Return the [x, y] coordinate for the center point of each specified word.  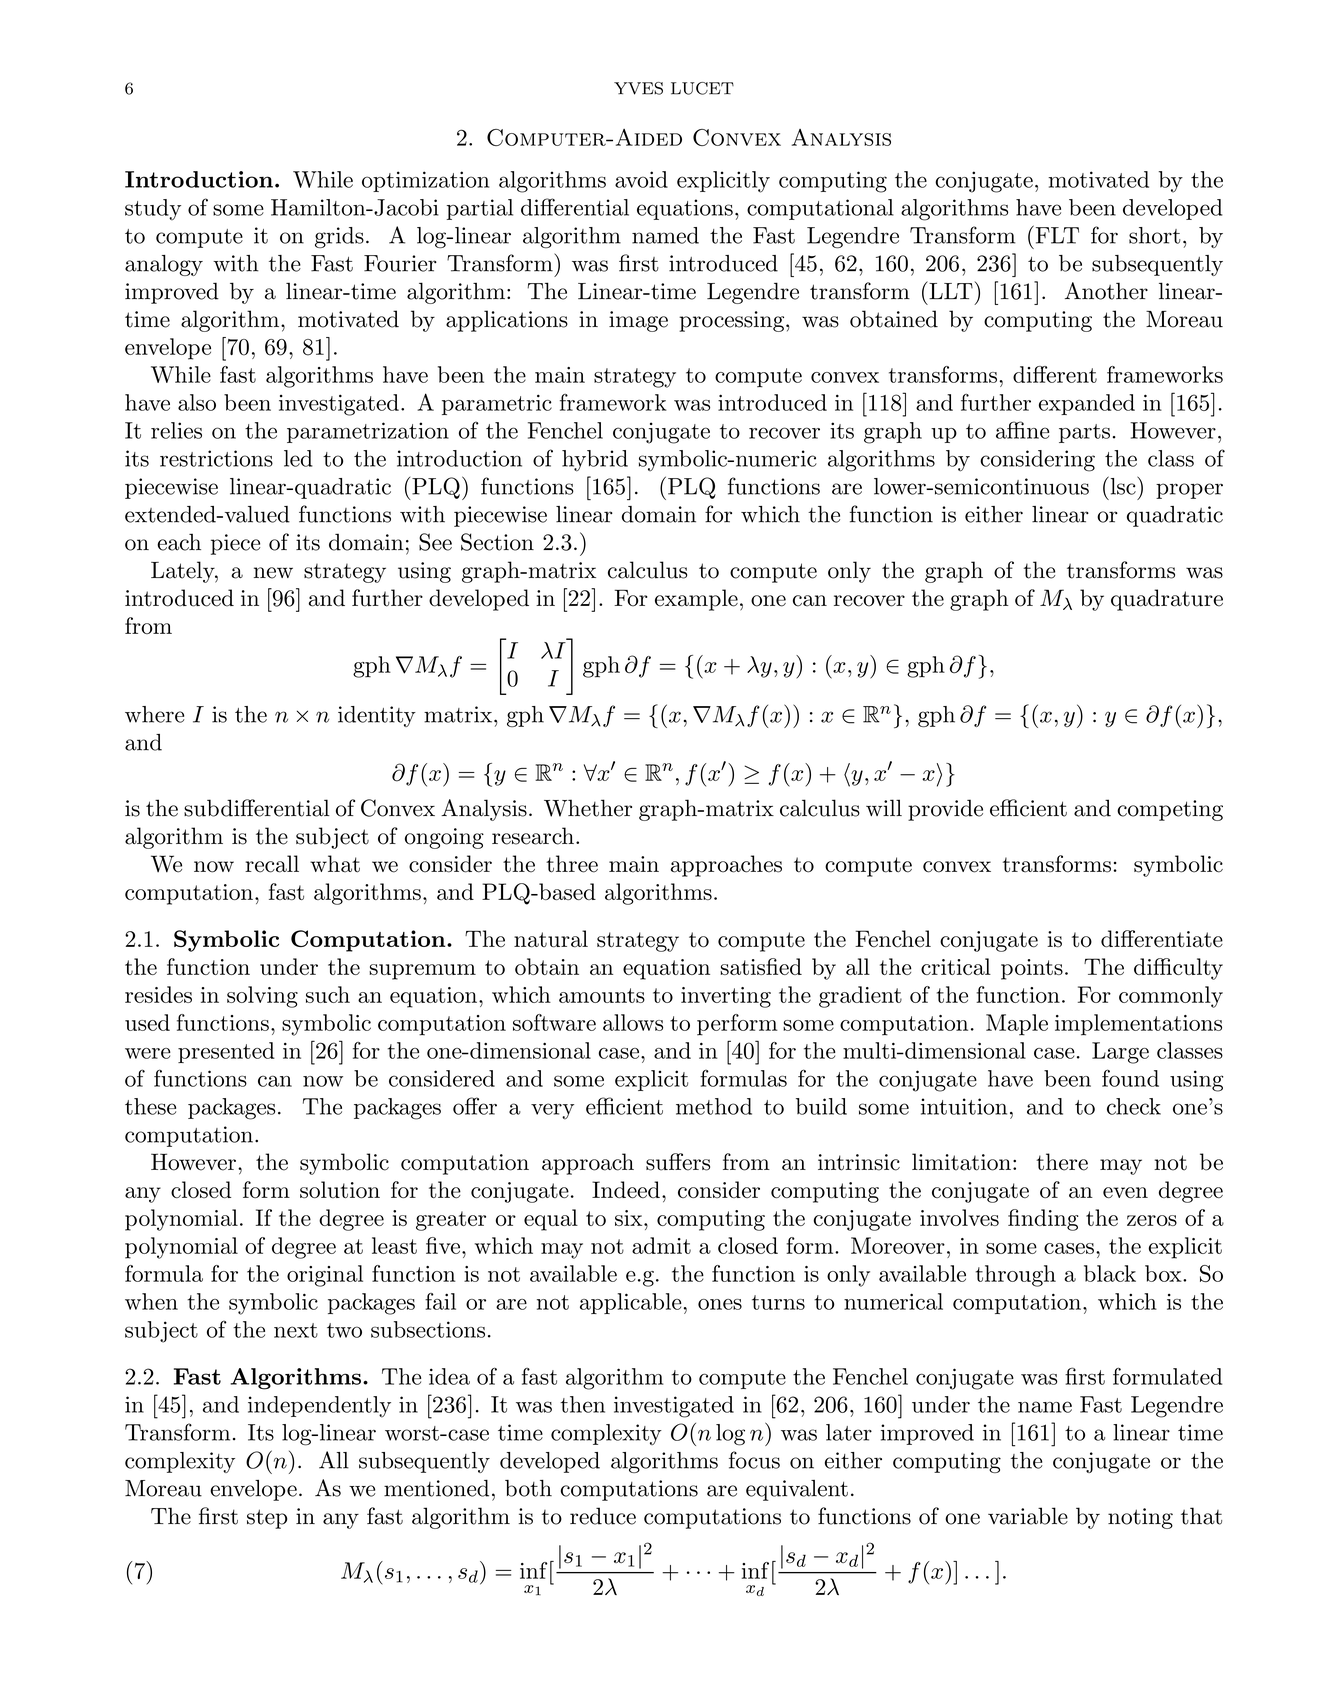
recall [272, 864]
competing [1170, 810]
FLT [1056, 234]
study [153, 209]
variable [1028, 1516]
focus [754, 1460]
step [267, 1519]
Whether [588, 808]
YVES [638, 88]
